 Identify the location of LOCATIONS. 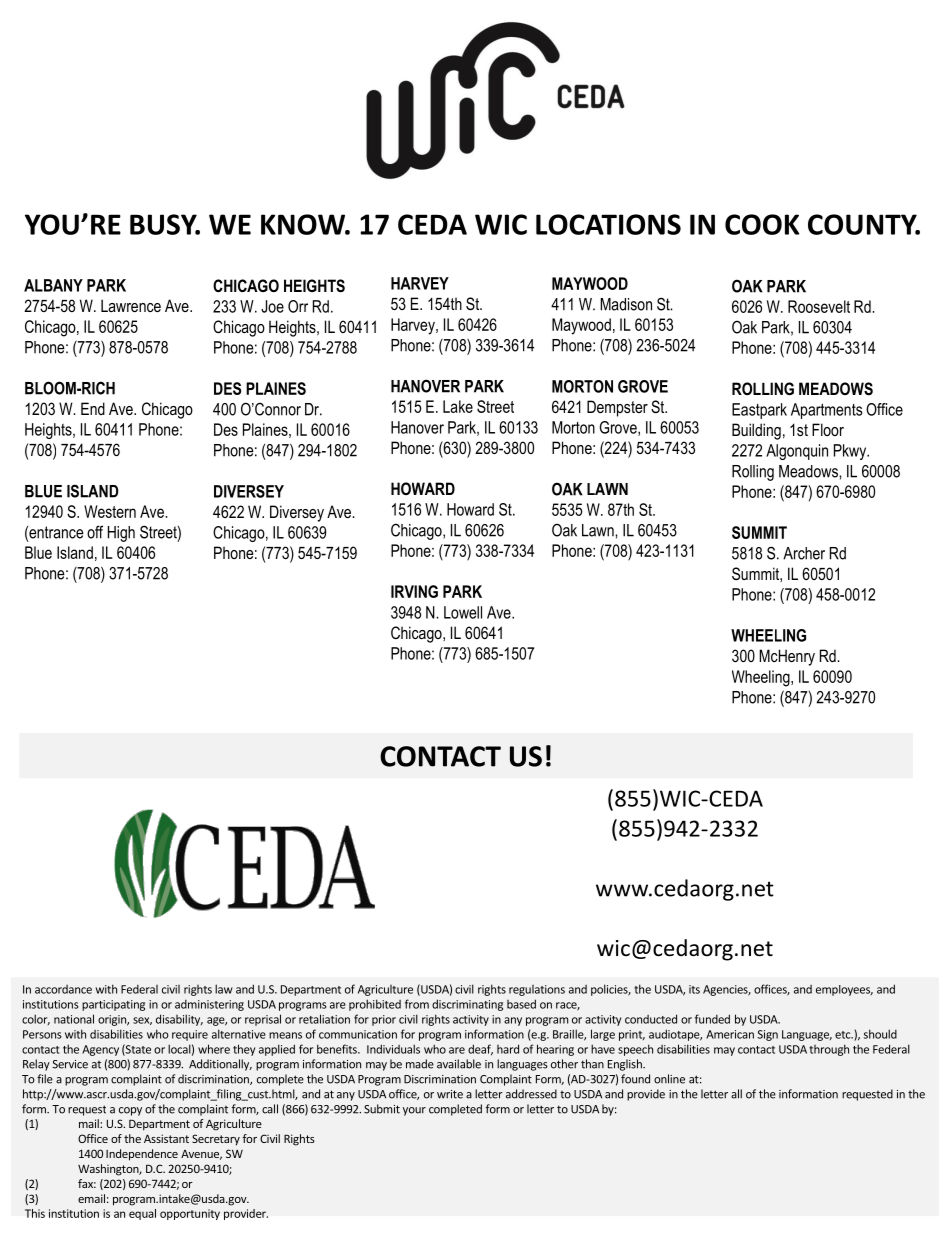
(608, 224).
